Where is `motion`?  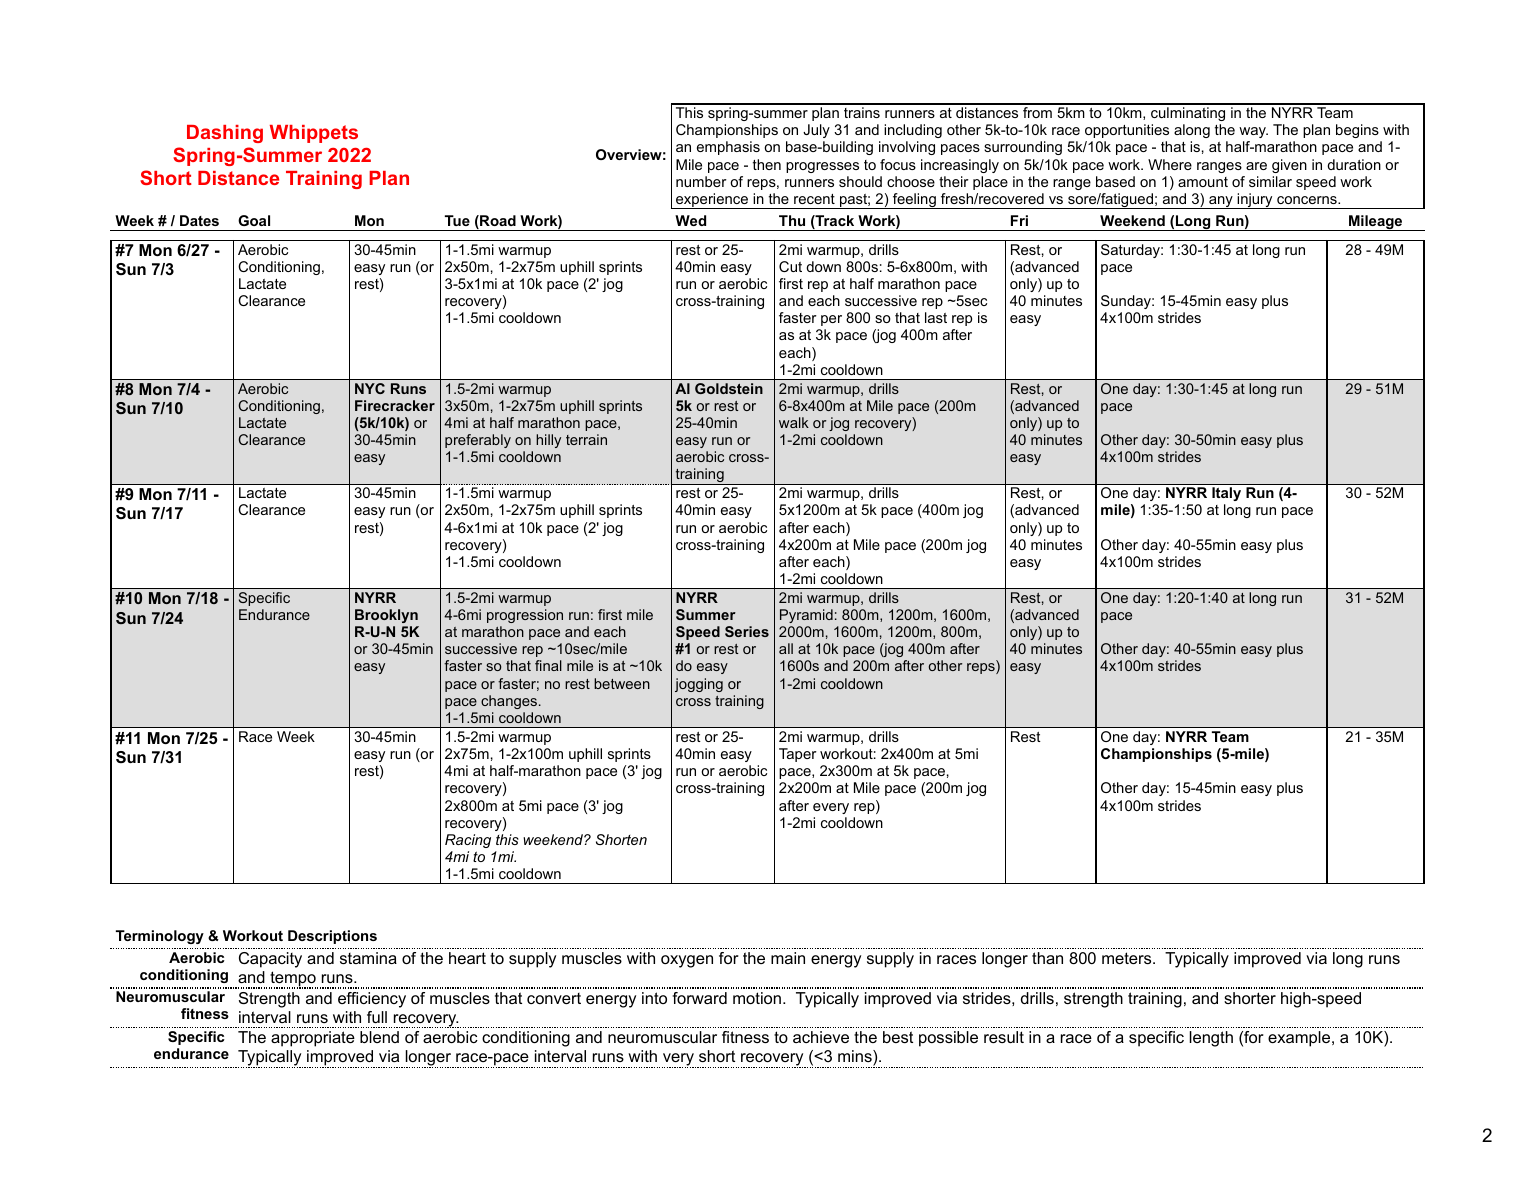
motion is located at coordinates (758, 998).
